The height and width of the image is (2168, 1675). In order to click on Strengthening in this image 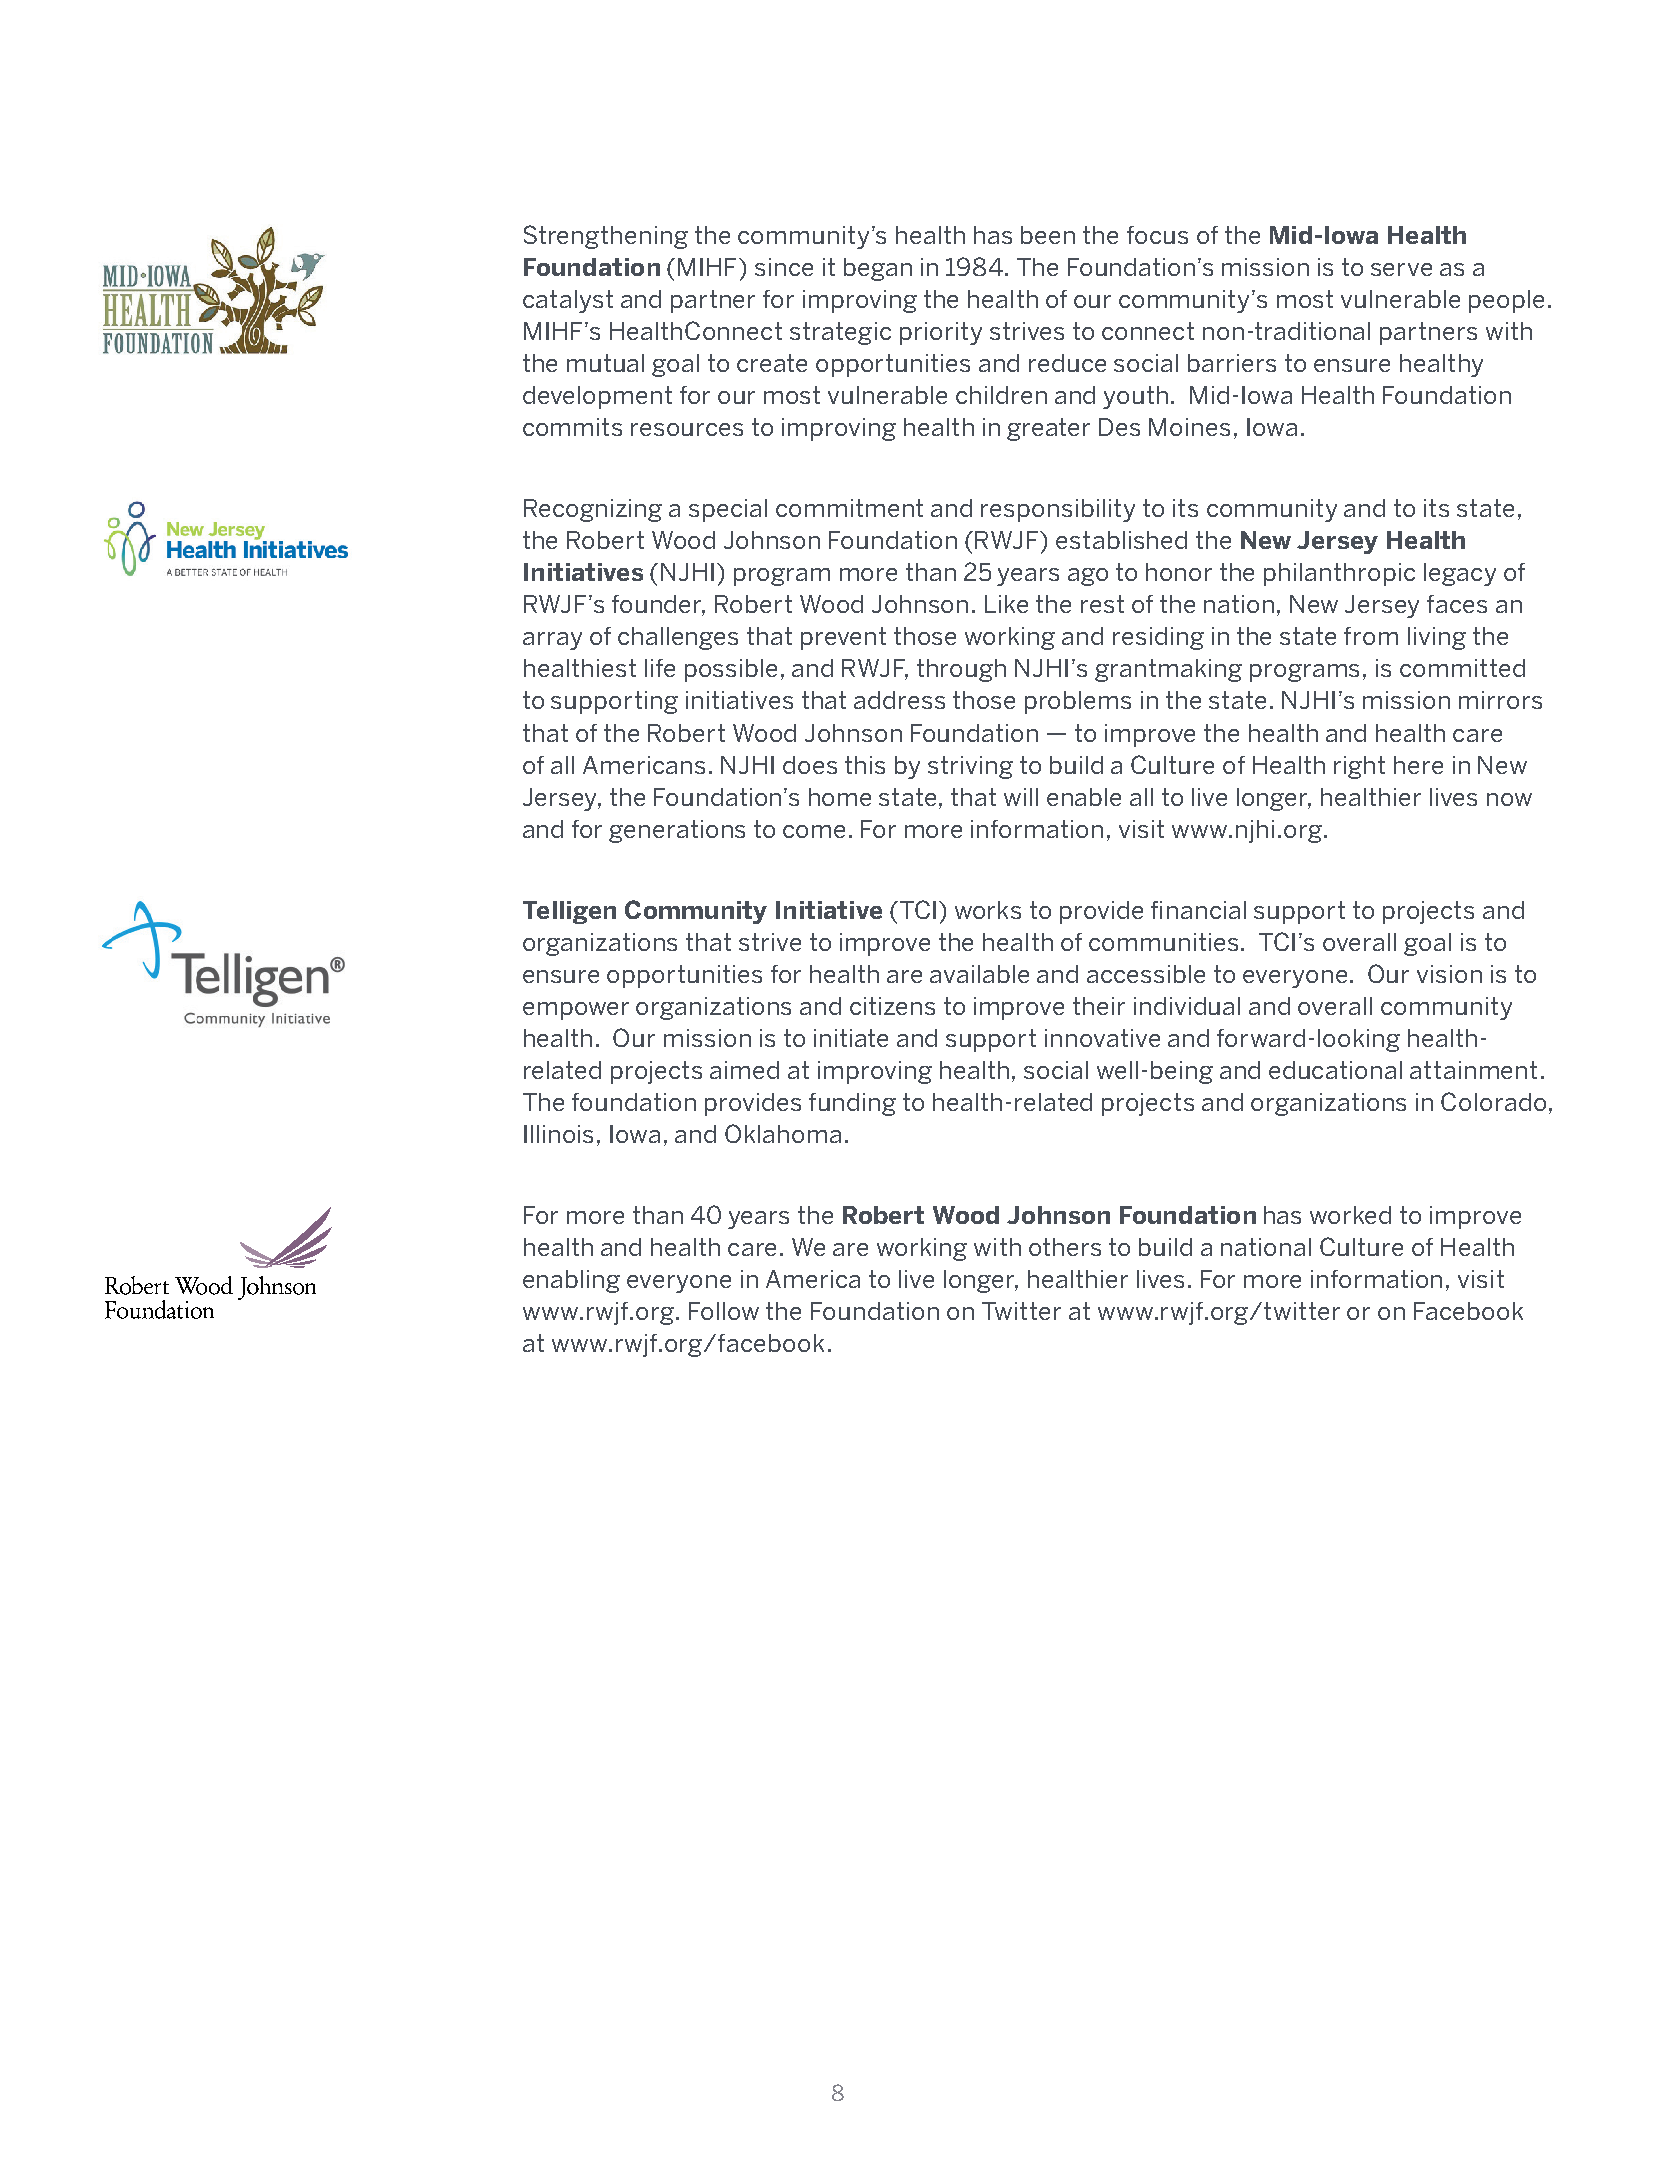, I will do `click(606, 237)`.
